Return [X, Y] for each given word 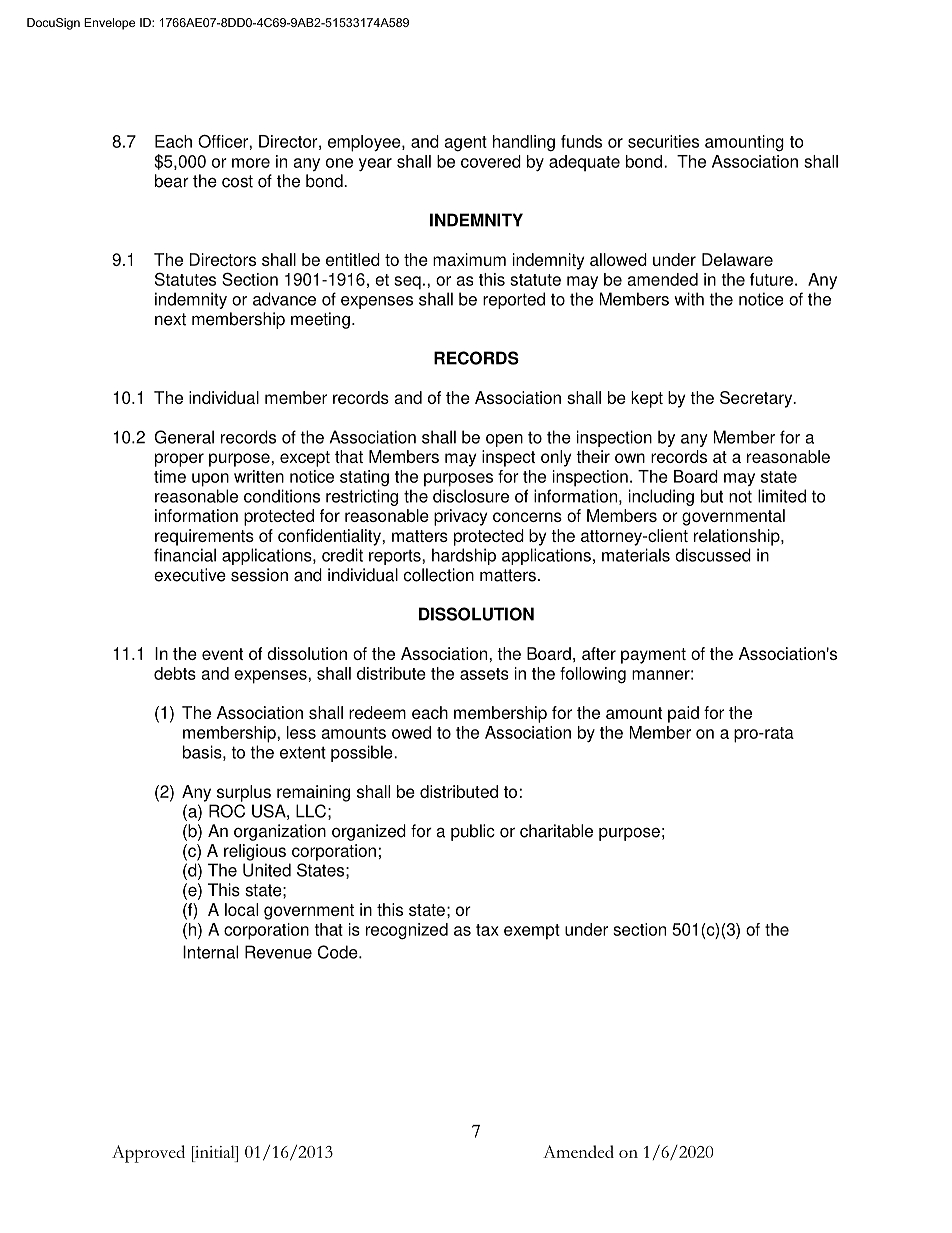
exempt [532, 932]
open [504, 440]
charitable [556, 831]
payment [653, 656]
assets [484, 674]
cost [237, 181]
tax [487, 930]
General [184, 437]
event [222, 654]
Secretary [757, 399]
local [241, 909]
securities [663, 141]
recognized [407, 931]
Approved [148, 1154]
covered [491, 161]
